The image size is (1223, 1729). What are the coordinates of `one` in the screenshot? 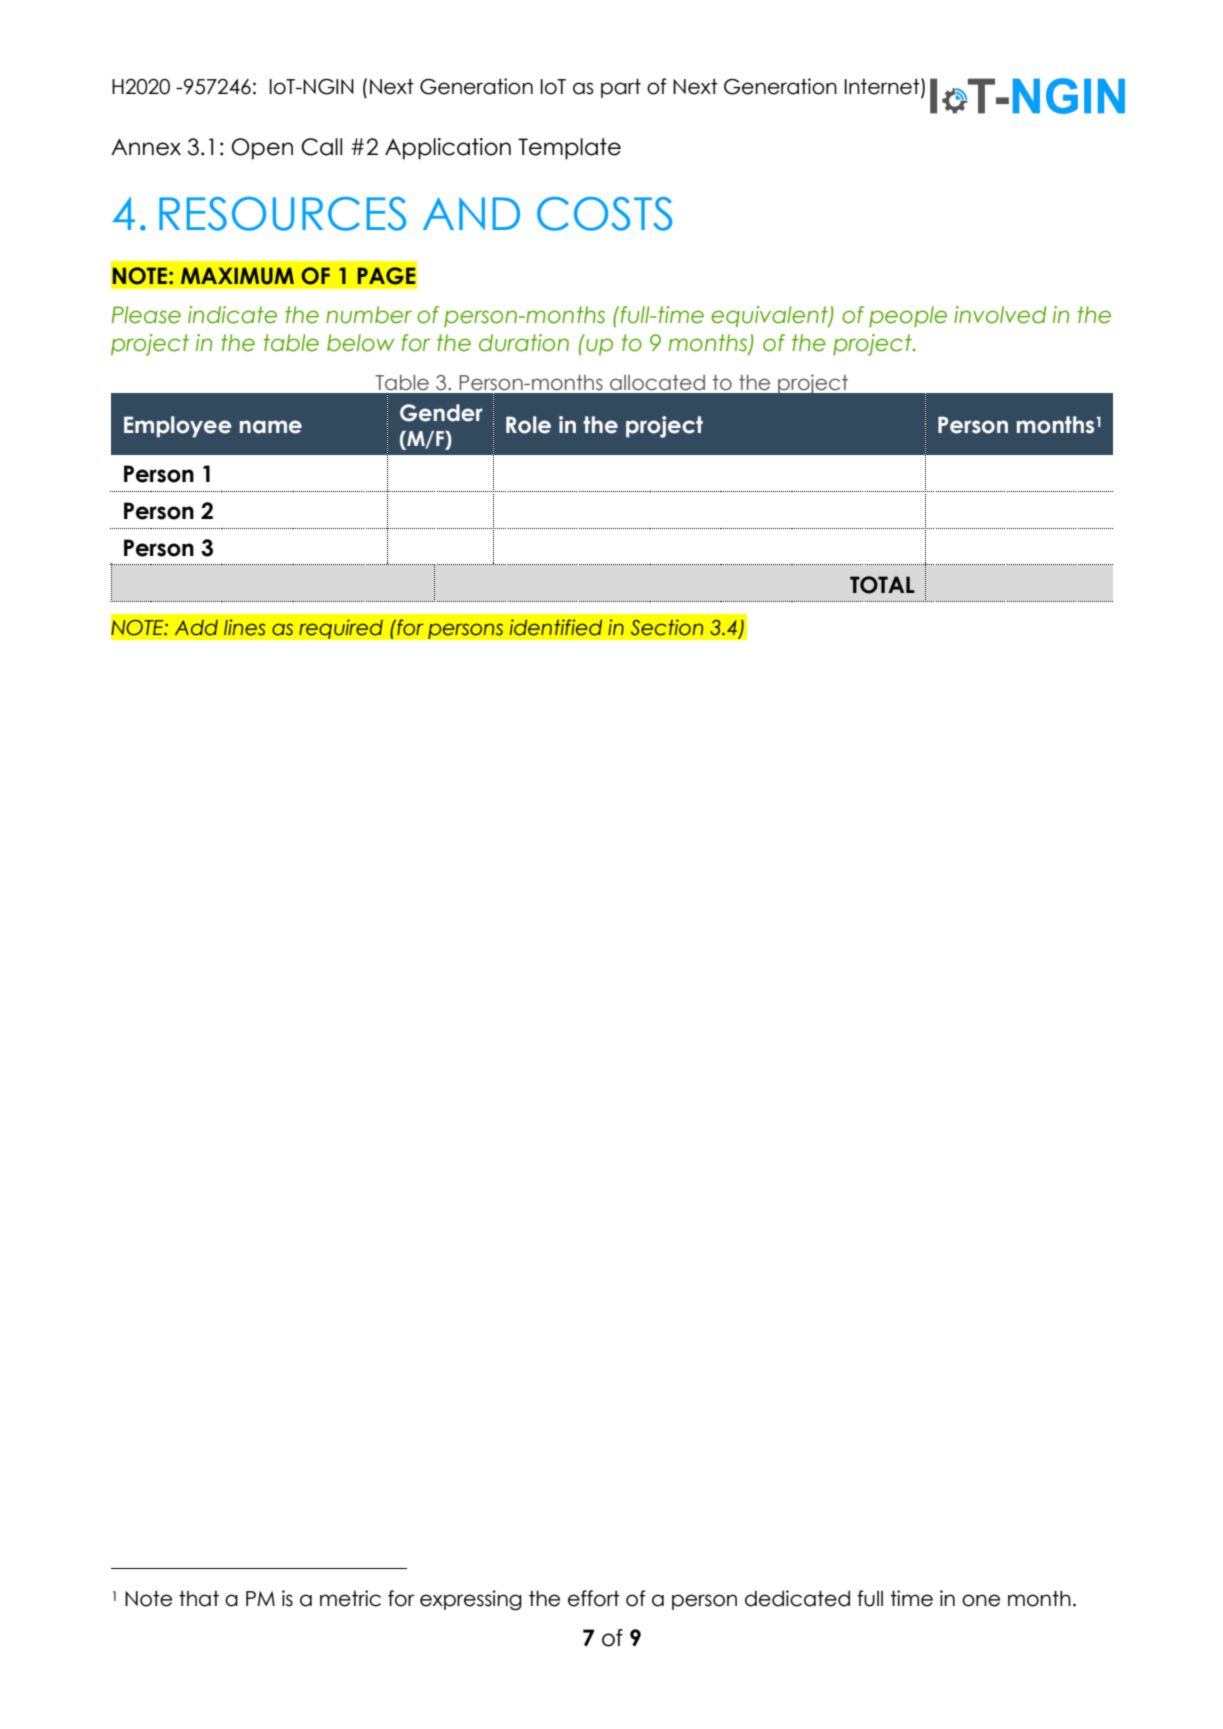 It's located at (981, 1600).
